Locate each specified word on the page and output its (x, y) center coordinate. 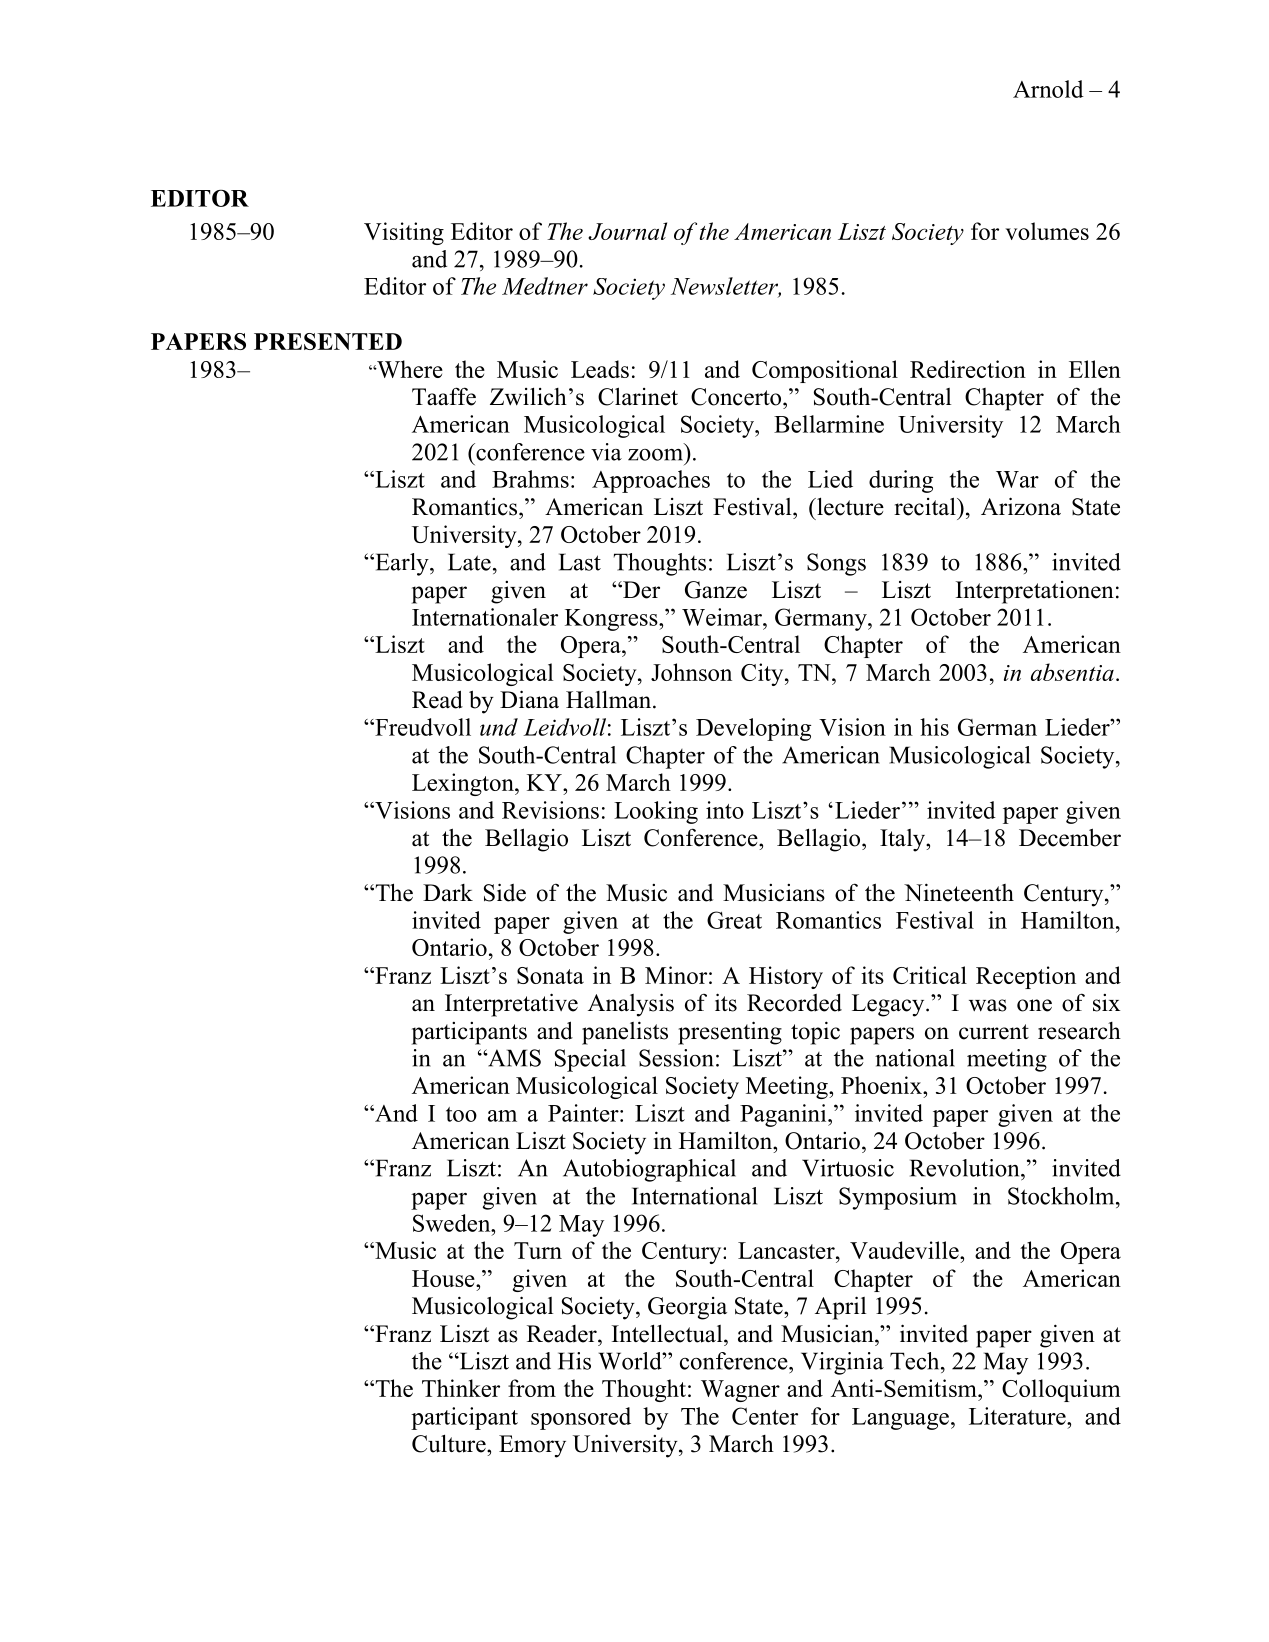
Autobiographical (649, 1170)
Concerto (737, 397)
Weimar (723, 617)
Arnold (1048, 89)
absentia (1072, 672)
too (461, 1114)
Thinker (461, 1388)
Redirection (968, 369)
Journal (627, 231)
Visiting (404, 233)
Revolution (966, 1168)
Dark (448, 893)
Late (469, 562)
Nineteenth (959, 892)
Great (734, 920)
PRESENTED (328, 341)
